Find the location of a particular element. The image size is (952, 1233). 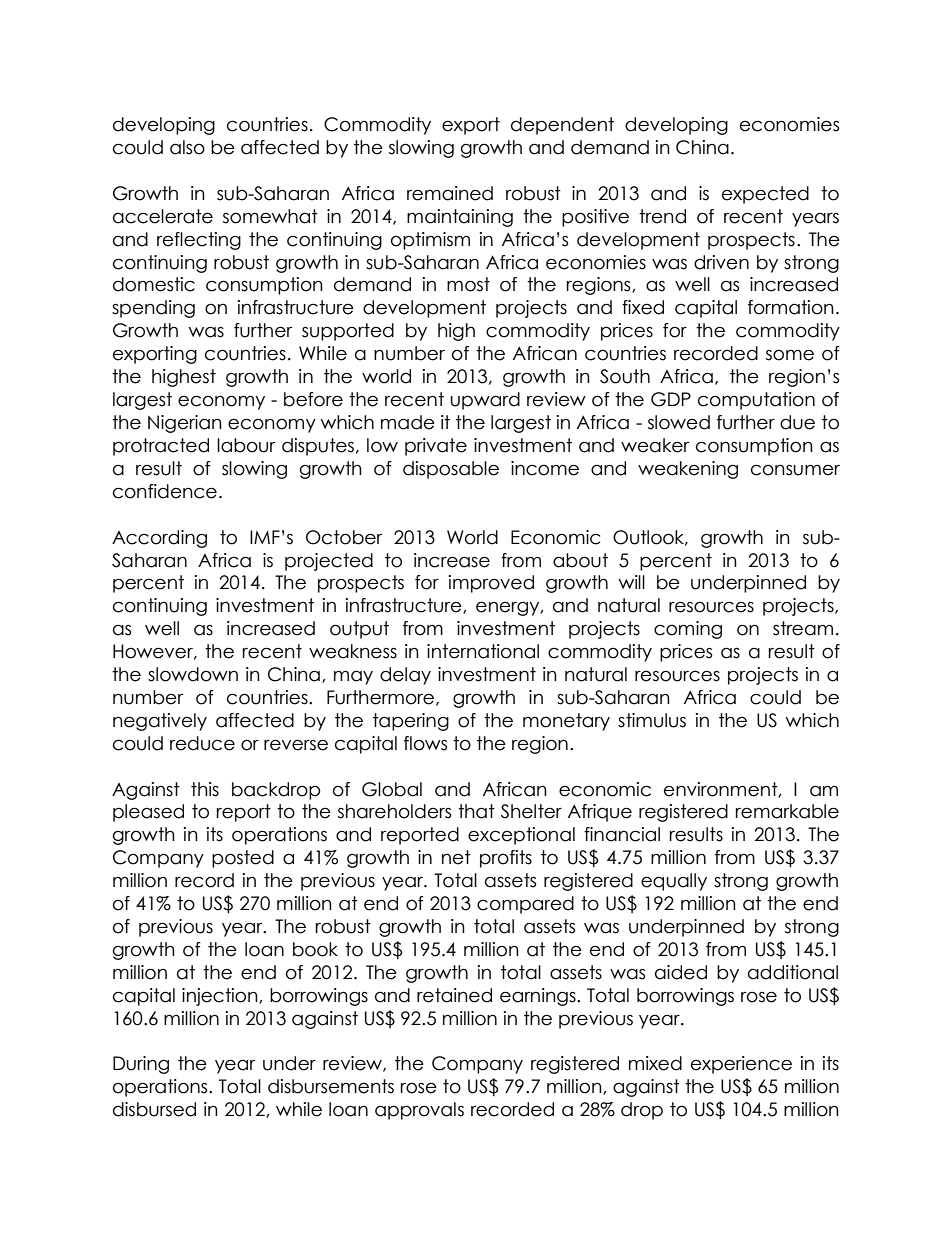

disbursed is located at coordinates (154, 1109).
